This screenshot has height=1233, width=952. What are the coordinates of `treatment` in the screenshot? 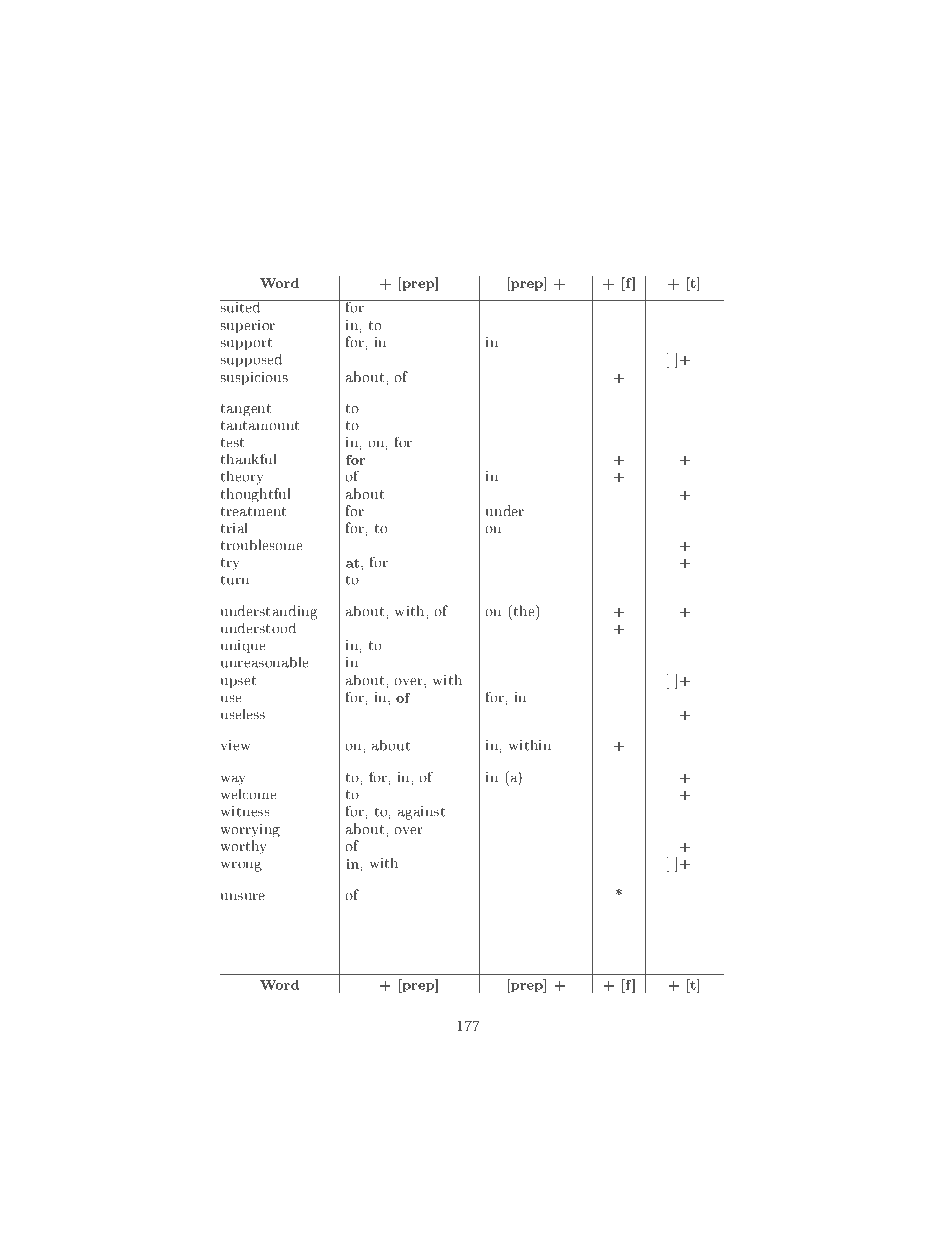 It's located at (253, 511).
